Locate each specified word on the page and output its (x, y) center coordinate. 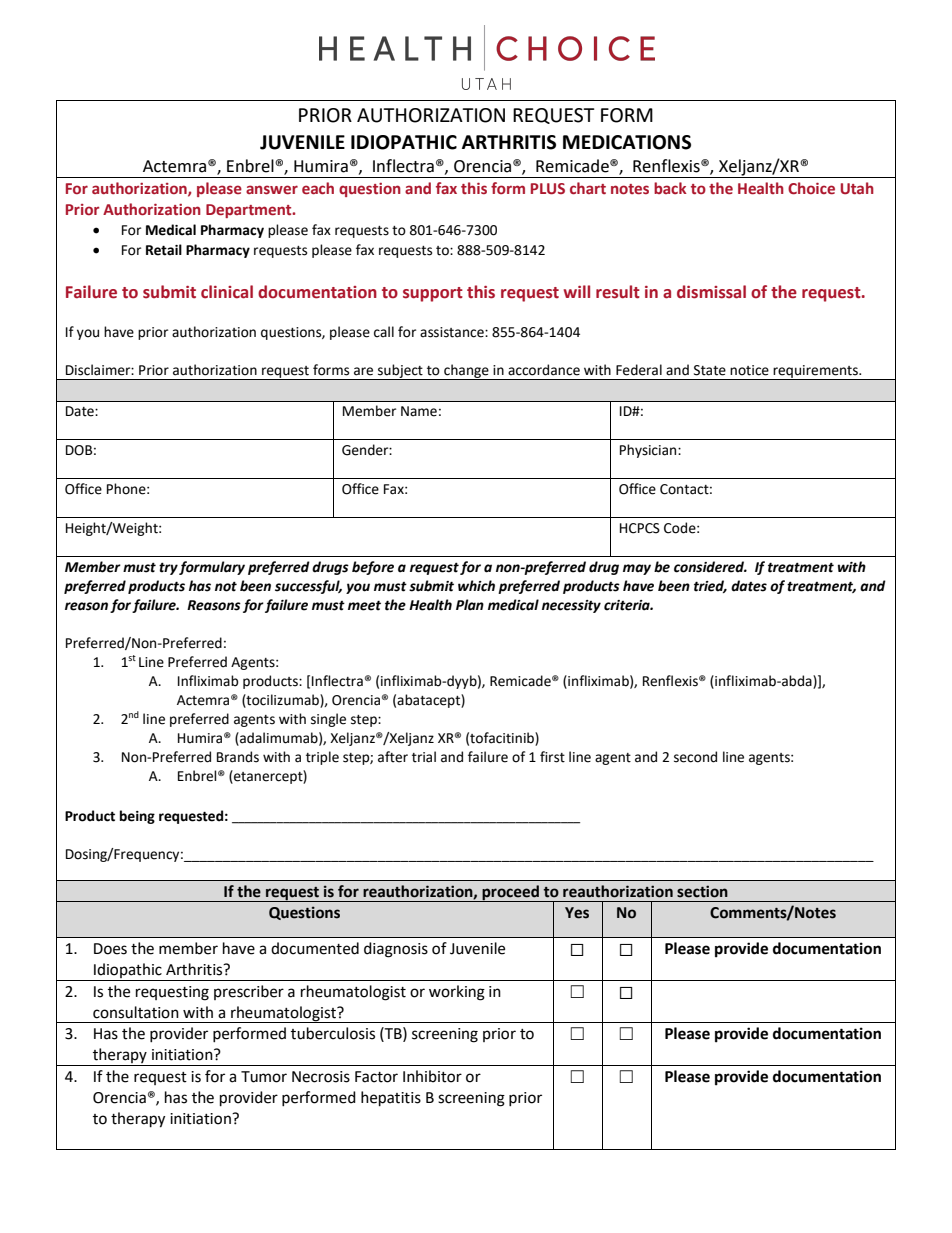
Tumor (264, 1077)
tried (710, 586)
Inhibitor (432, 1076)
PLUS (548, 189)
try (168, 568)
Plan (470, 605)
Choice (811, 188)
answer (272, 190)
